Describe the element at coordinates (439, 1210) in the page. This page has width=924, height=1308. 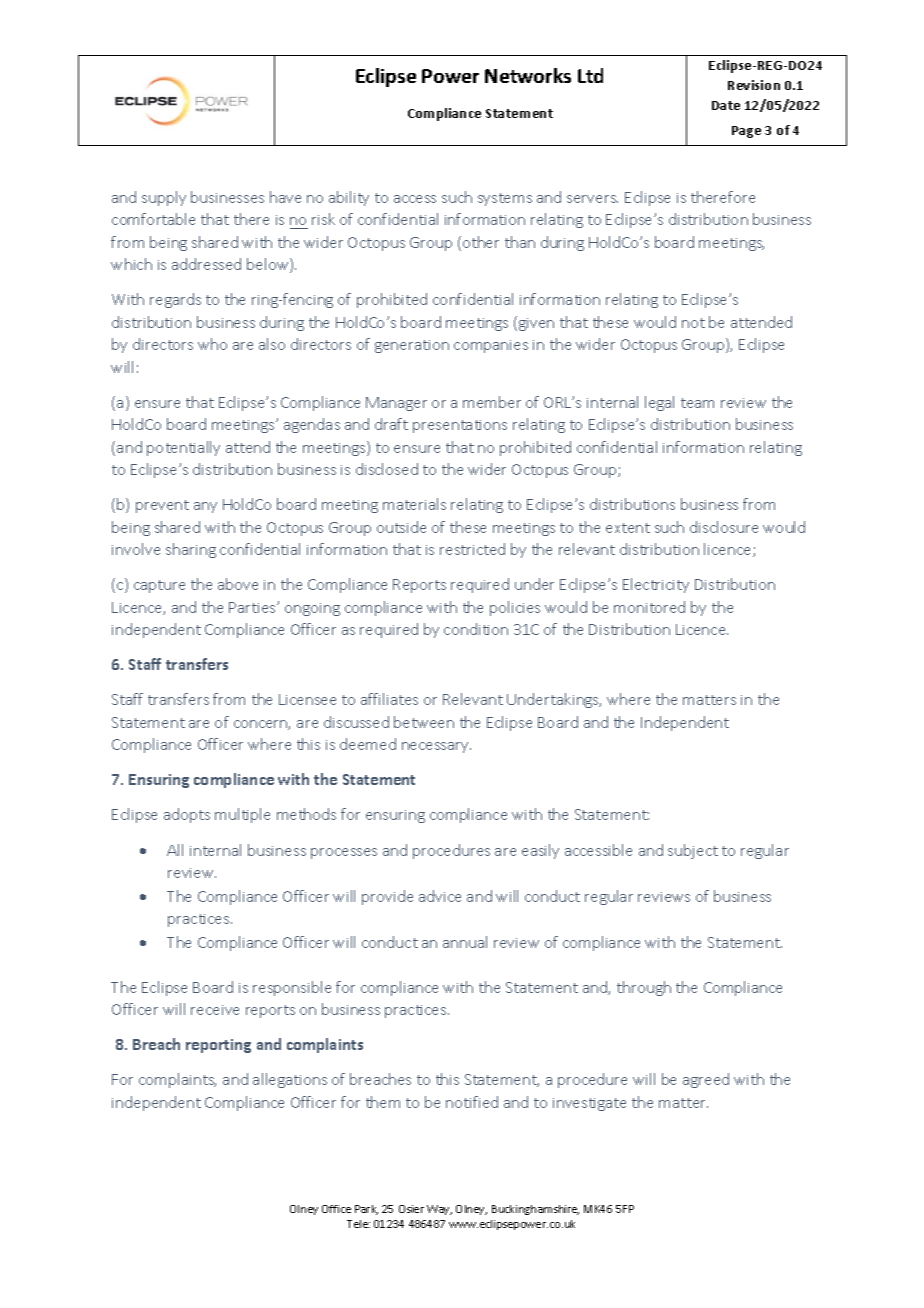
I see `Way` at that location.
